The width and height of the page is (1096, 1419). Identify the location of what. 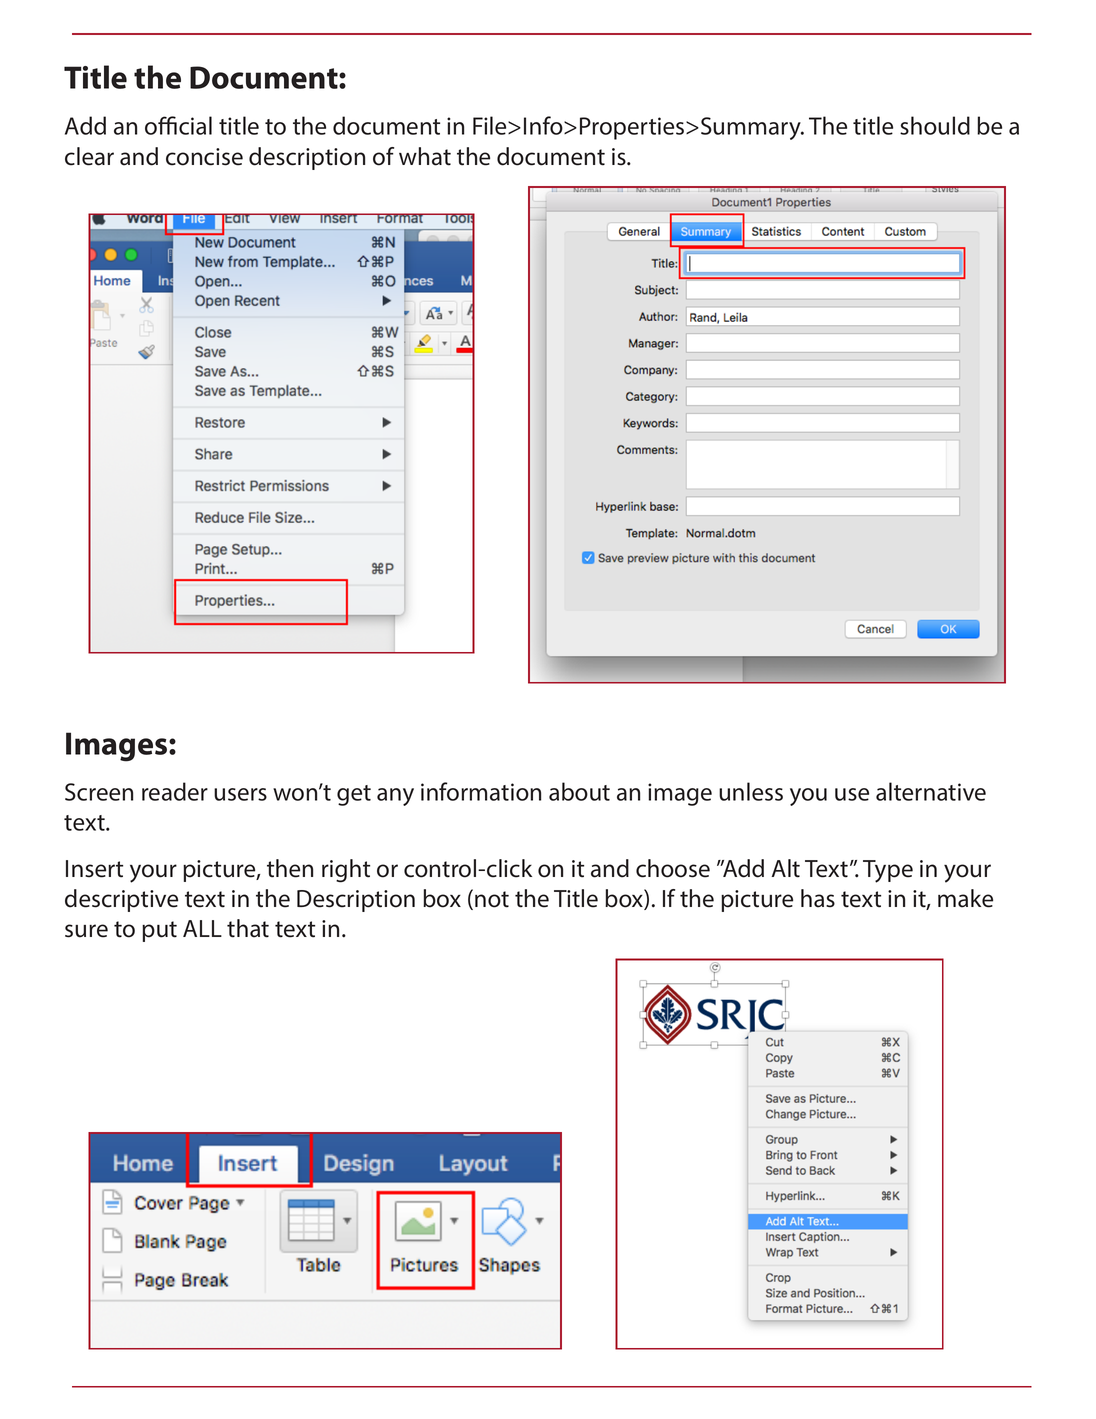
(425, 156).
